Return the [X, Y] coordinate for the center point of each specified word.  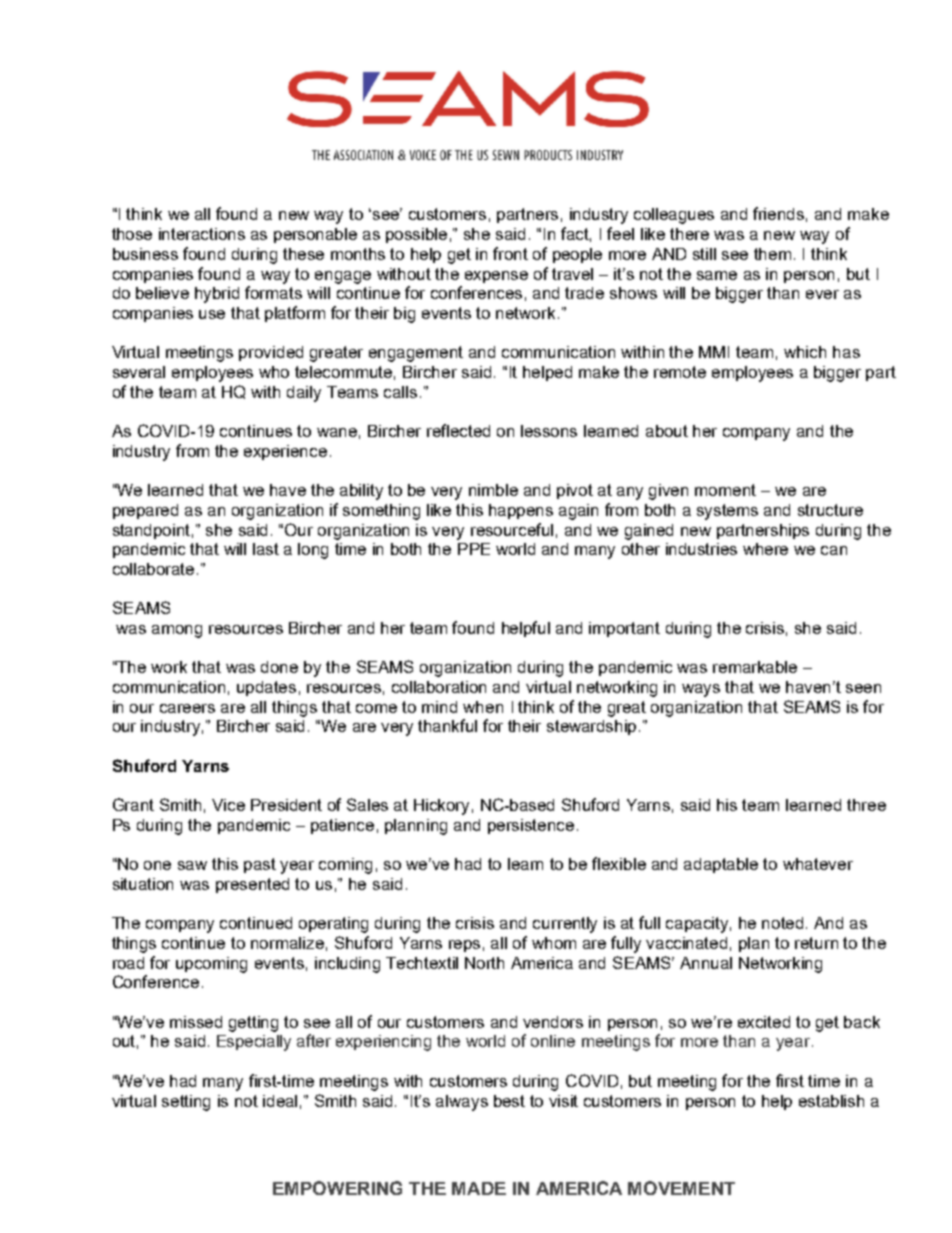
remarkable [755, 667]
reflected [458, 430]
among [177, 631]
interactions [202, 234]
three [866, 805]
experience [285, 452]
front [510, 253]
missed [196, 1022]
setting [186, 1103]
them [772, 254]
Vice [228, 805]
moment [725, 490]
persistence [531, 826]
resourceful [512, 529]
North [484, 963]
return [816, 943]
